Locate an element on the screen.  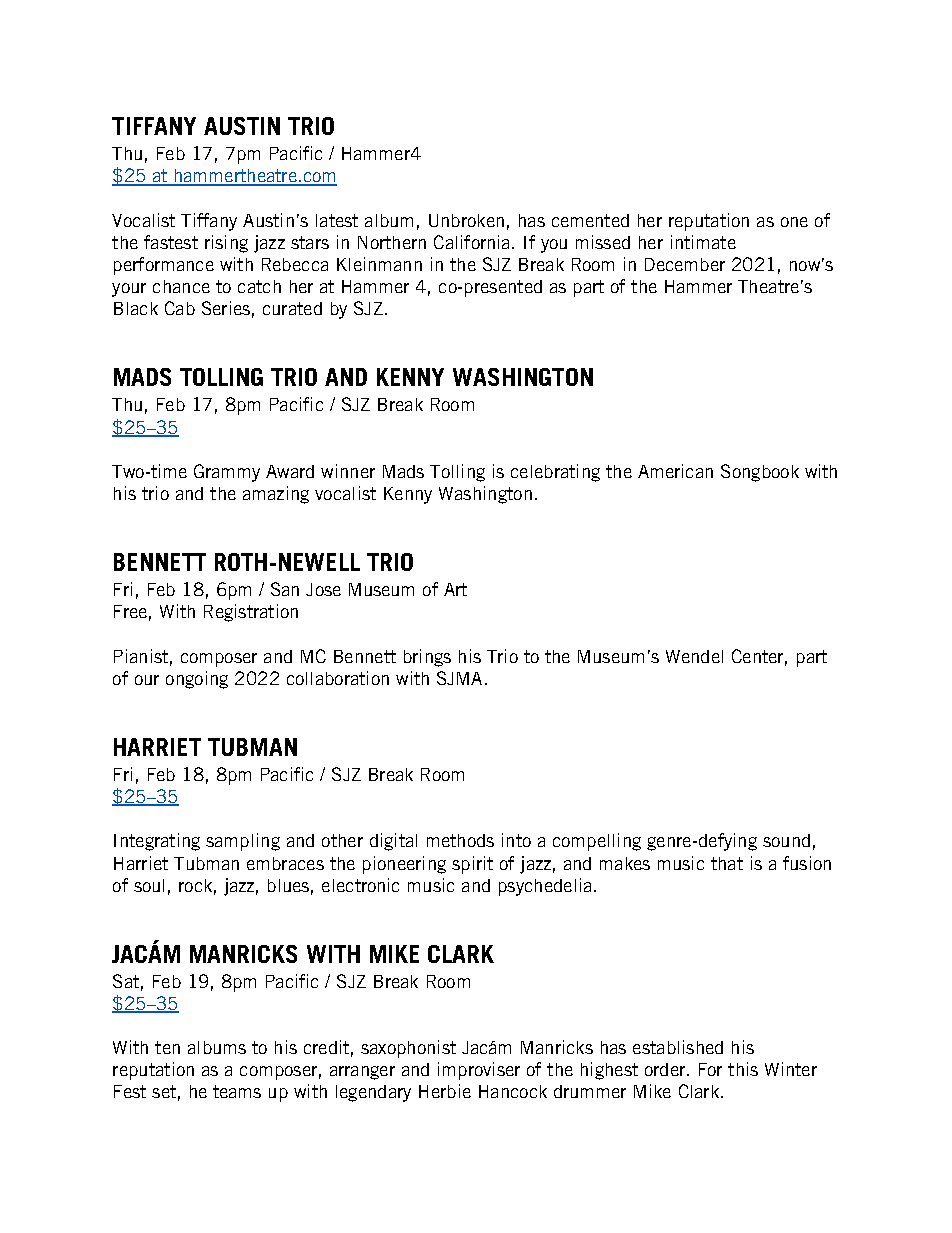
intimate is located at coordinates (703, 242).
